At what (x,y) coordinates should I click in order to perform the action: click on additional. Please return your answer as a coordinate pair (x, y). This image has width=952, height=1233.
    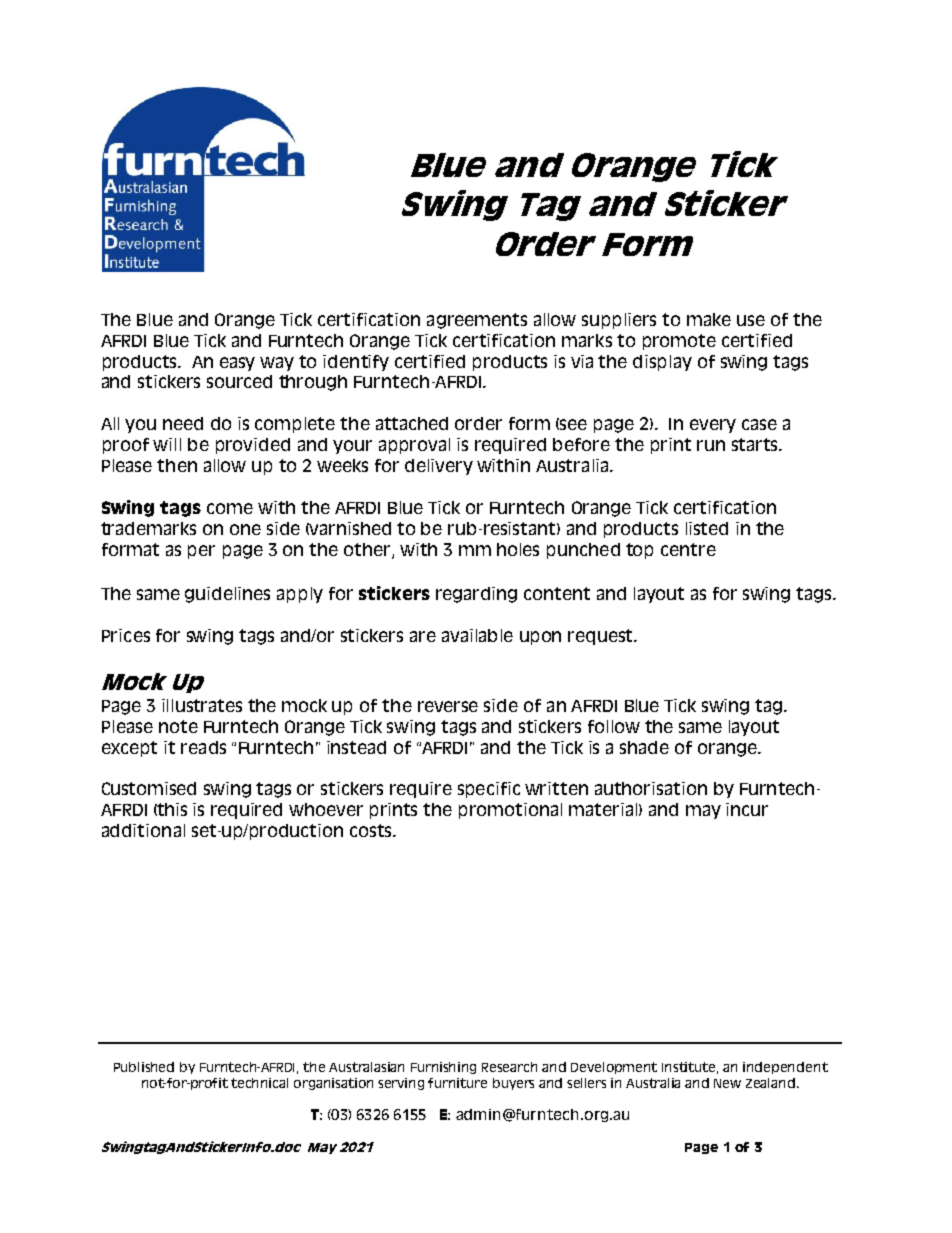
    Looking at the image, I should click on (143, 830).
